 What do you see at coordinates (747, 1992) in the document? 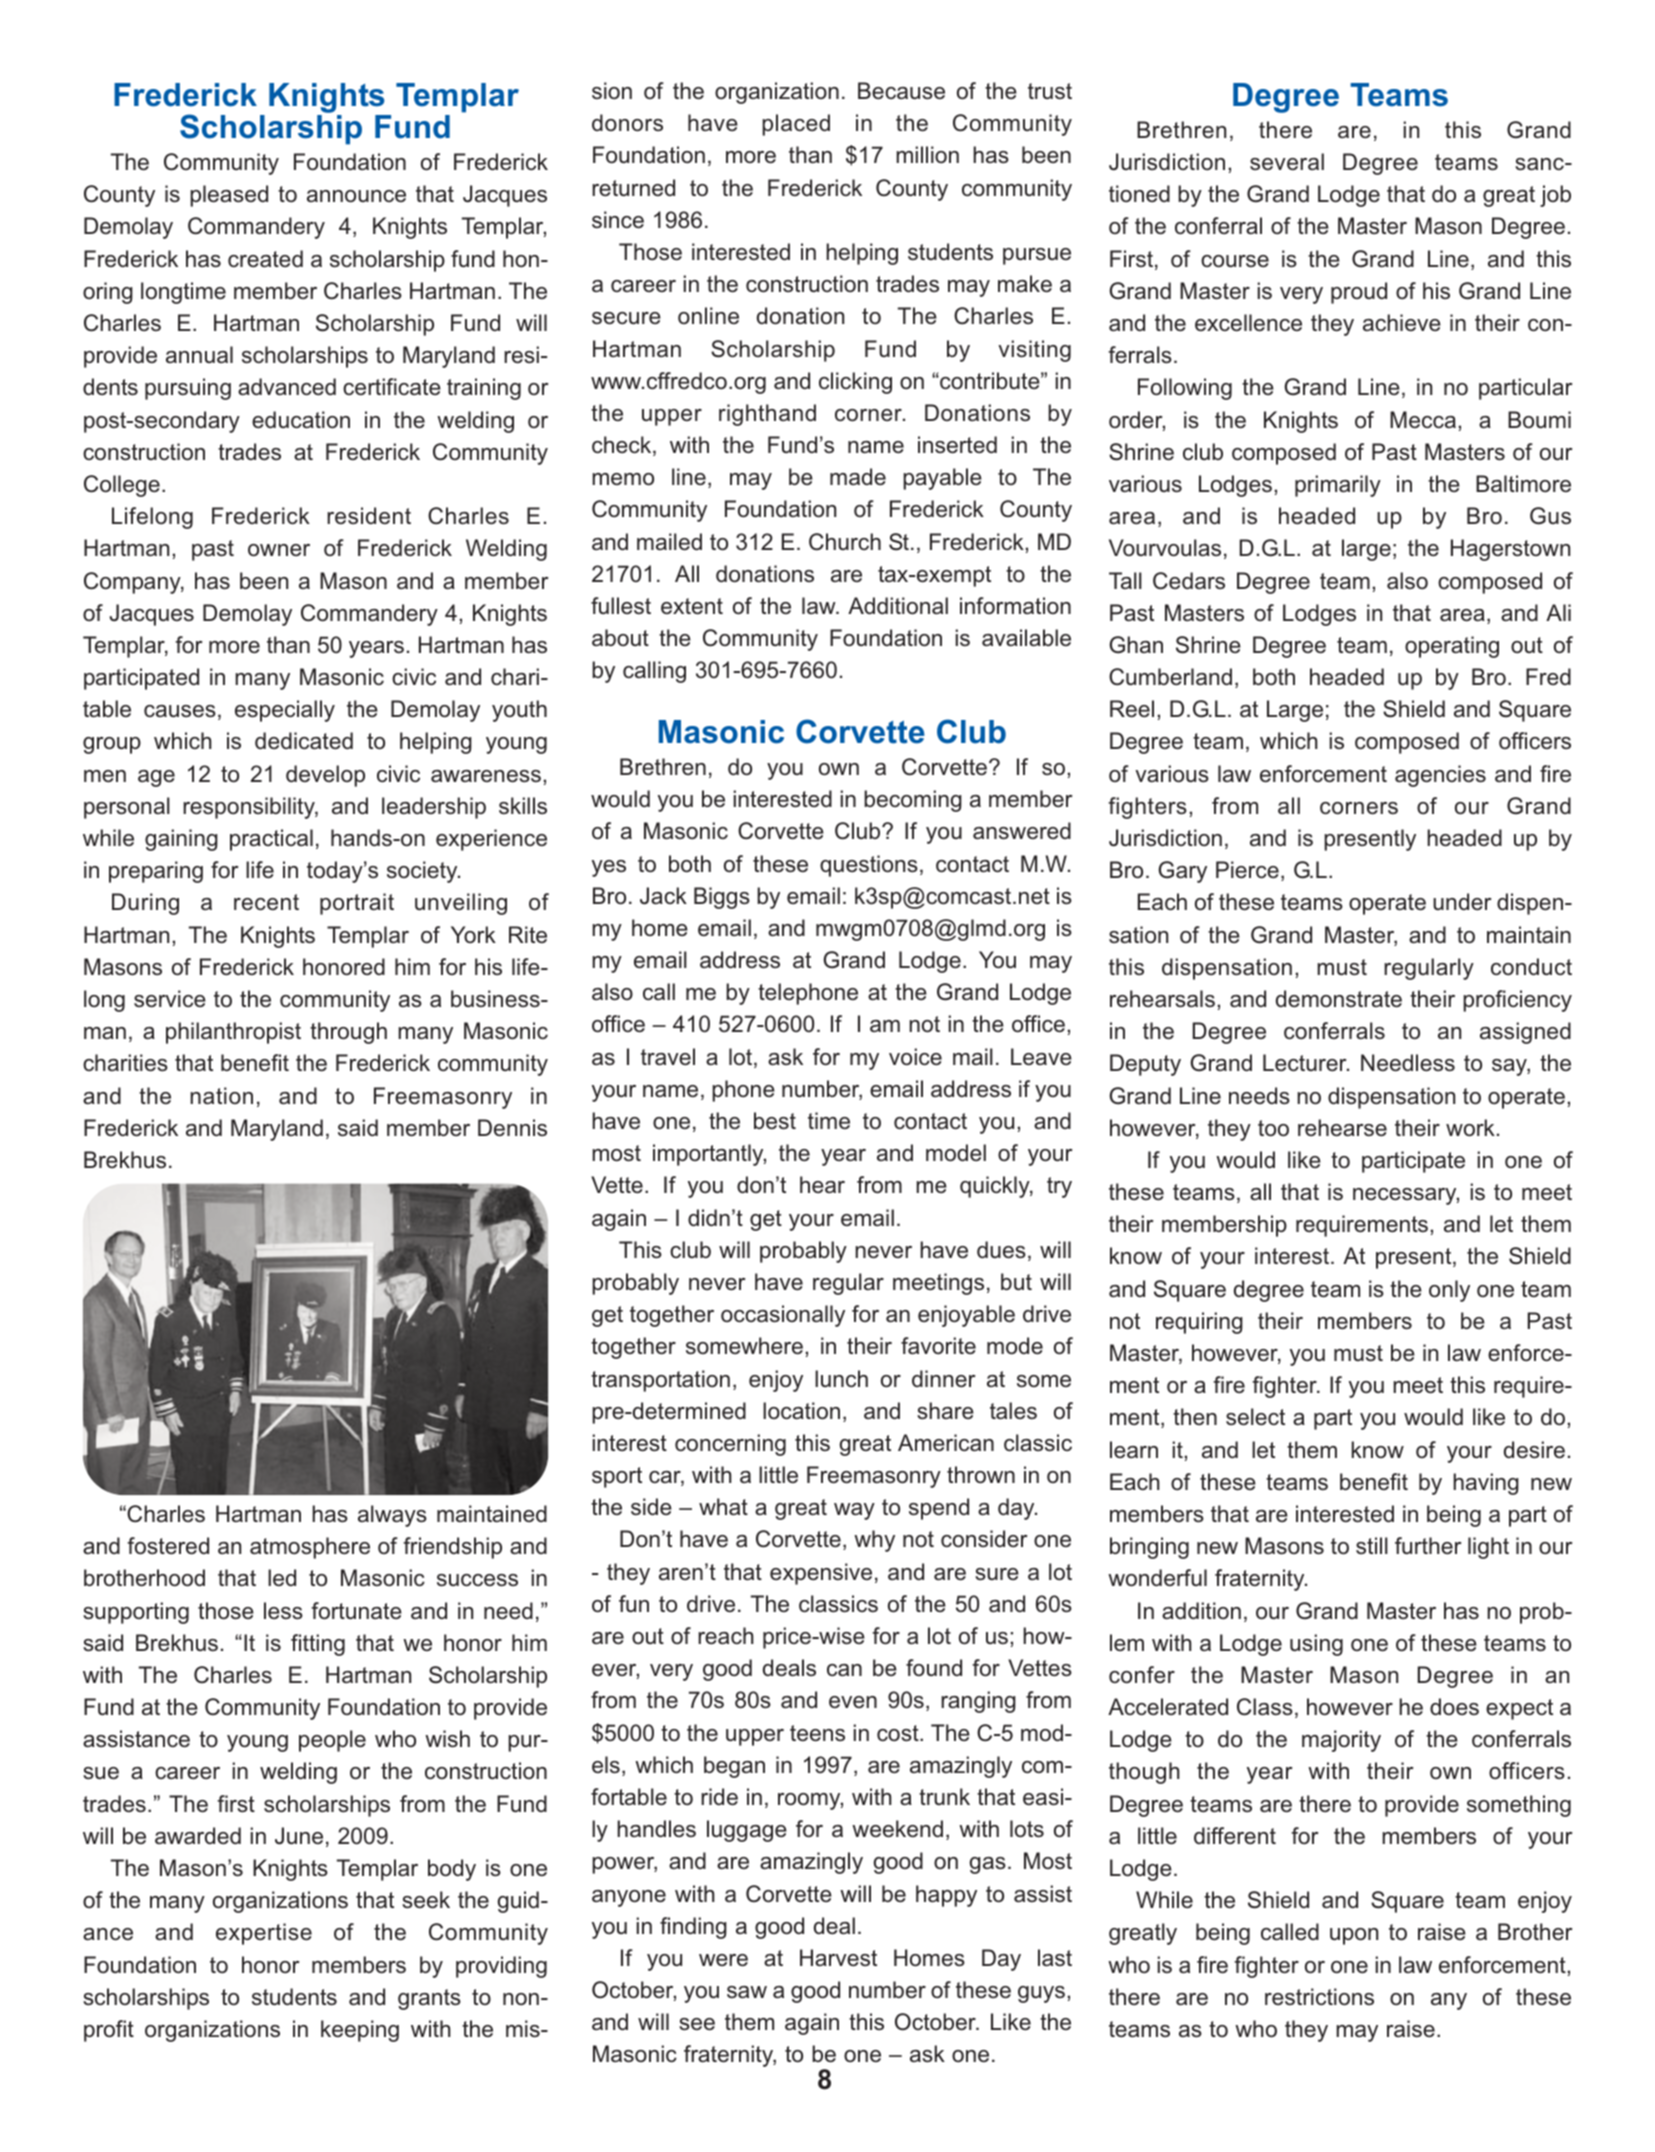
I see `saw` at bounding box center [747, 1992].
